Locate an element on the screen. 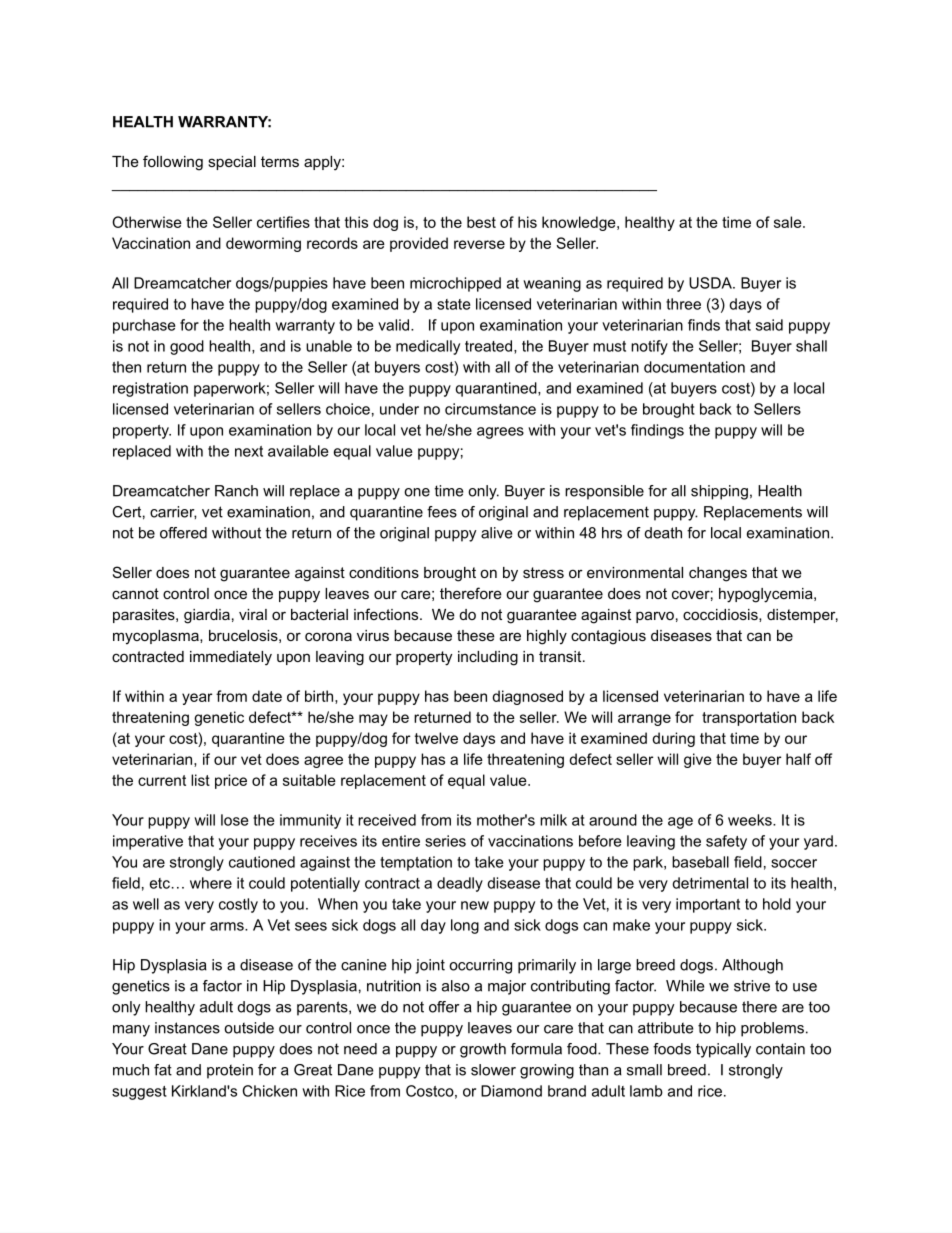  circumstance is located at coordinates (490, 409).
